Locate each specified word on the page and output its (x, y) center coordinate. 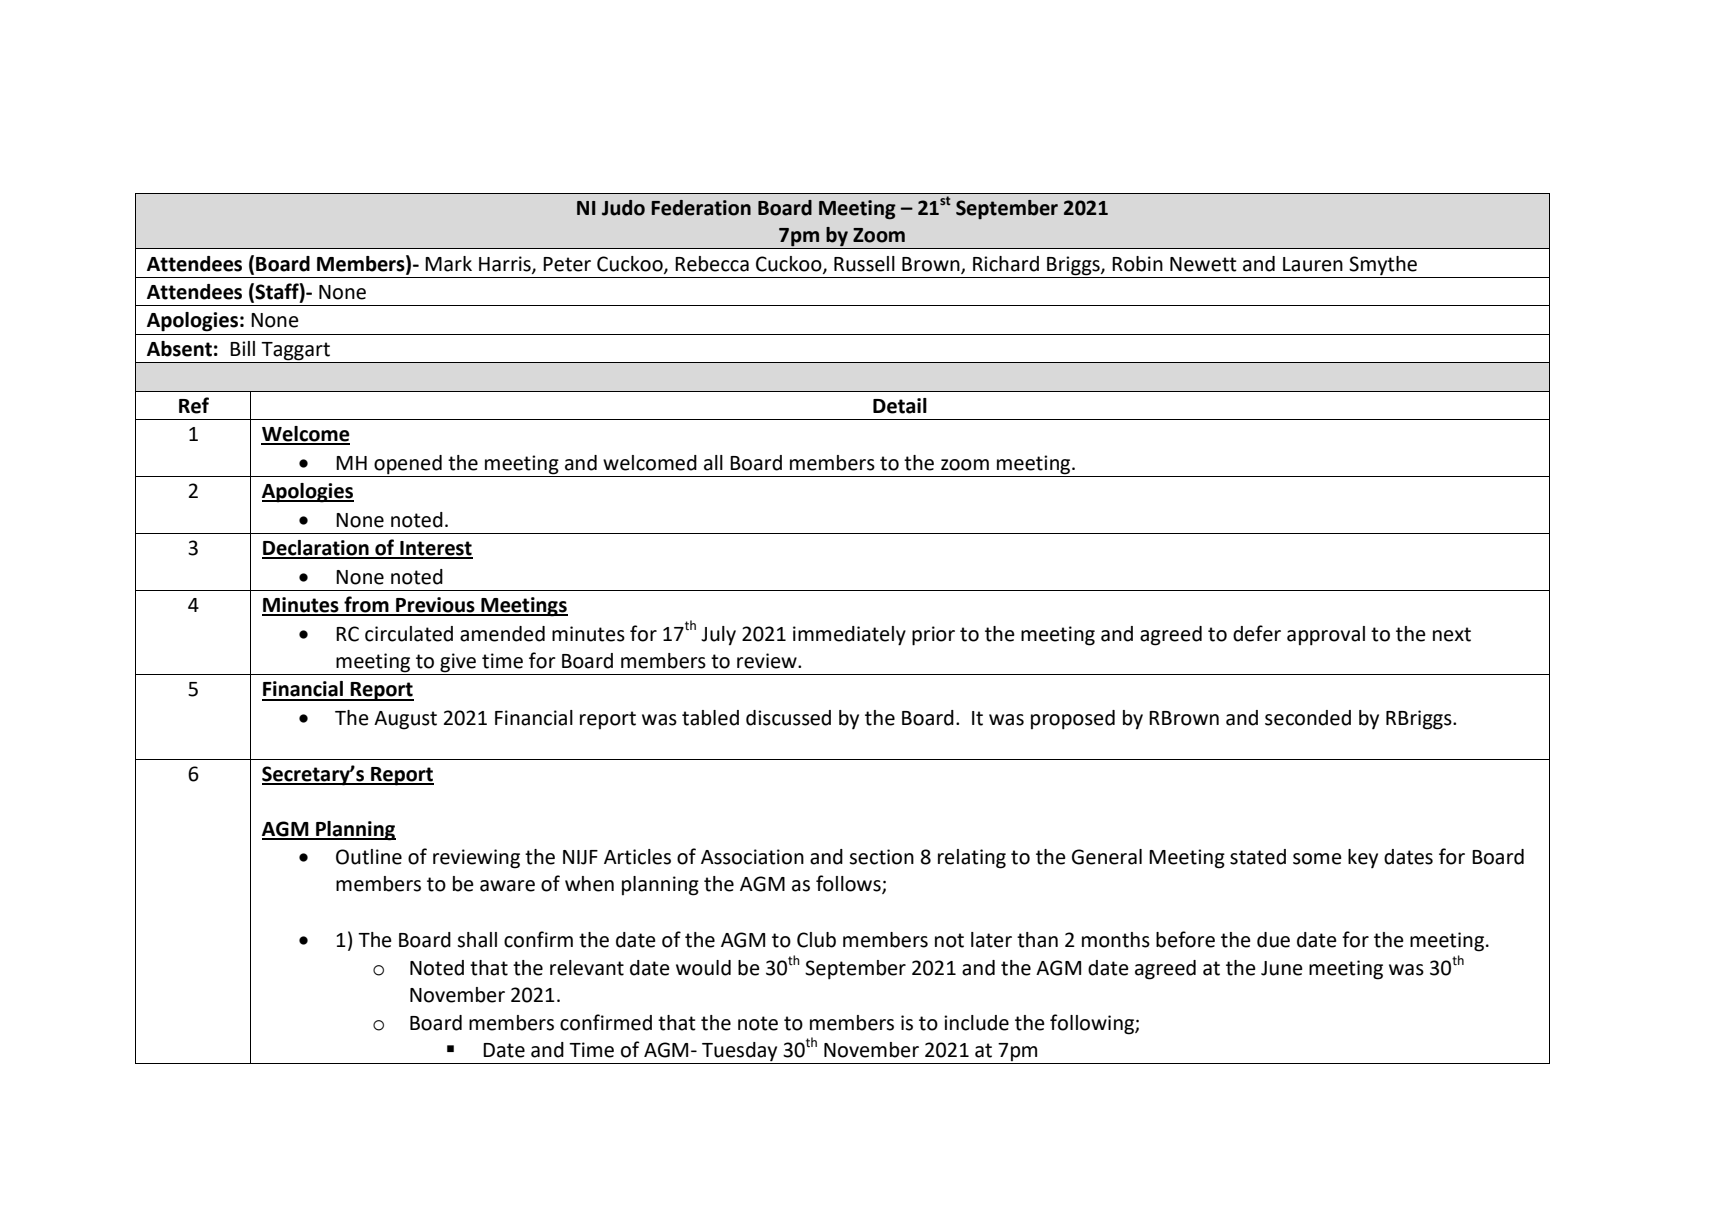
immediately (849, 636)
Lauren (1313, 264)
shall (477, 940)
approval (1326, 636)
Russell (864, 264)
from (366, 605)
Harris (506, 264)
